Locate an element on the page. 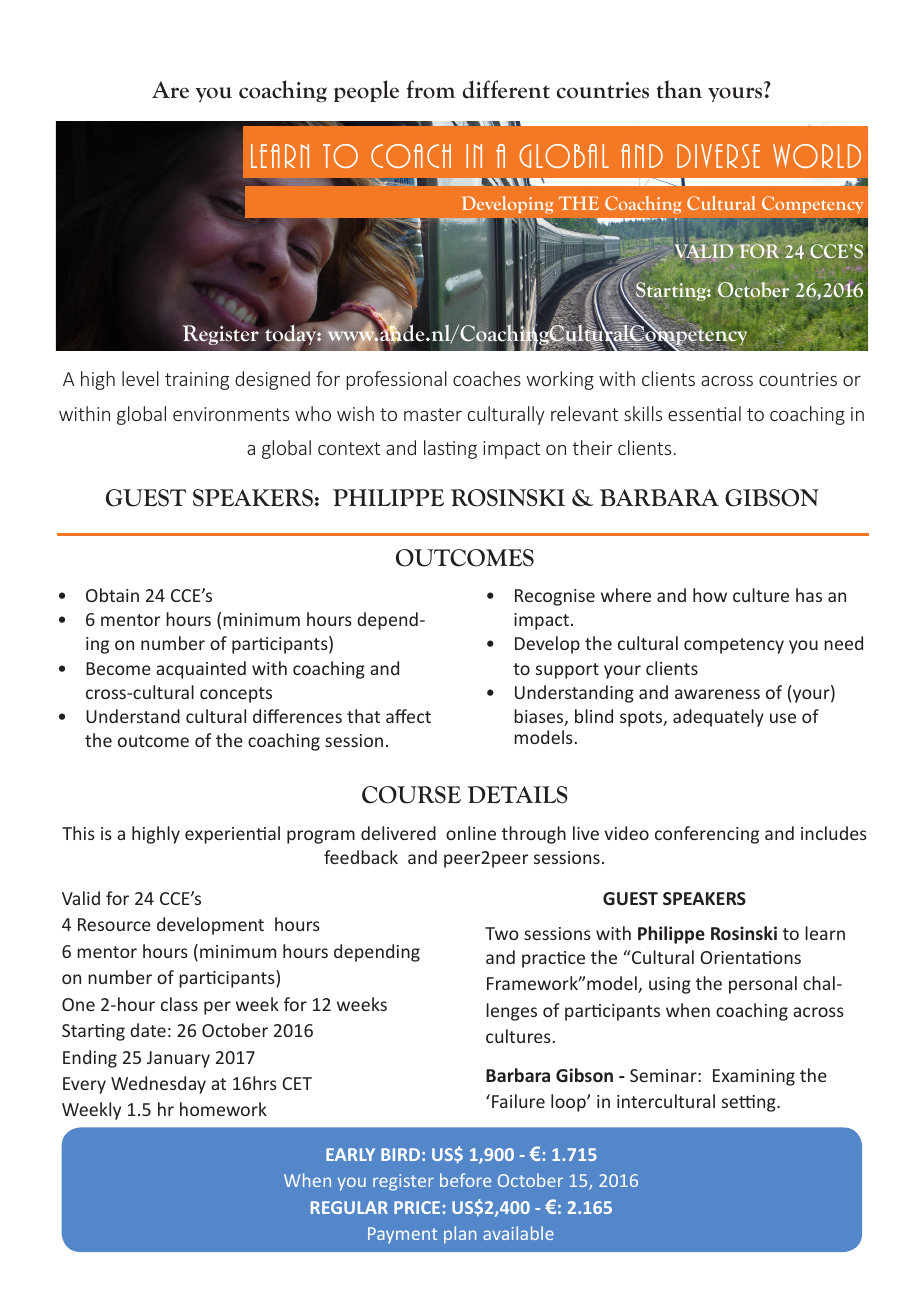  environments is located at coordinates (231, 414).
